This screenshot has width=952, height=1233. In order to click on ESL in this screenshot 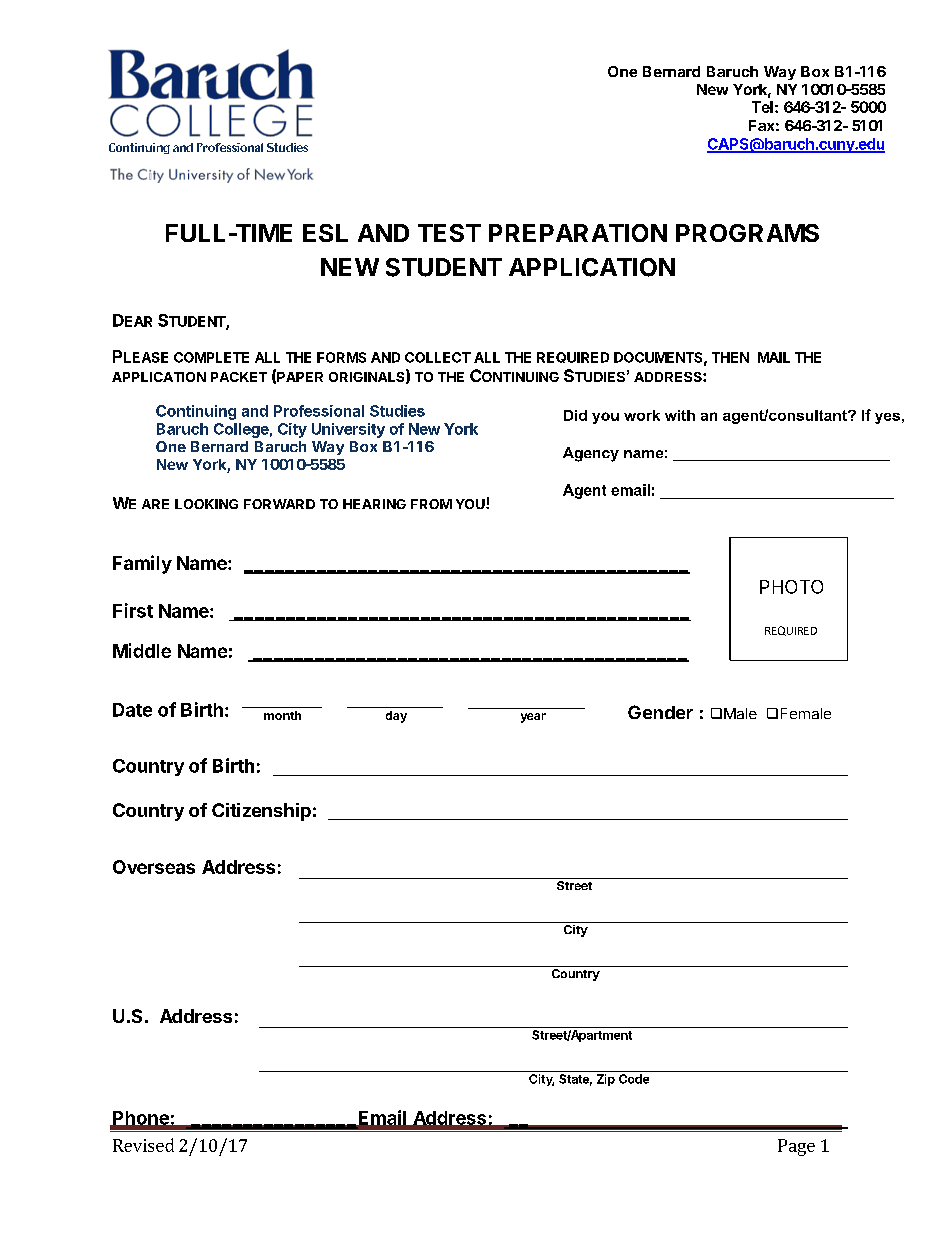, I will do `click(325, 233)`.
